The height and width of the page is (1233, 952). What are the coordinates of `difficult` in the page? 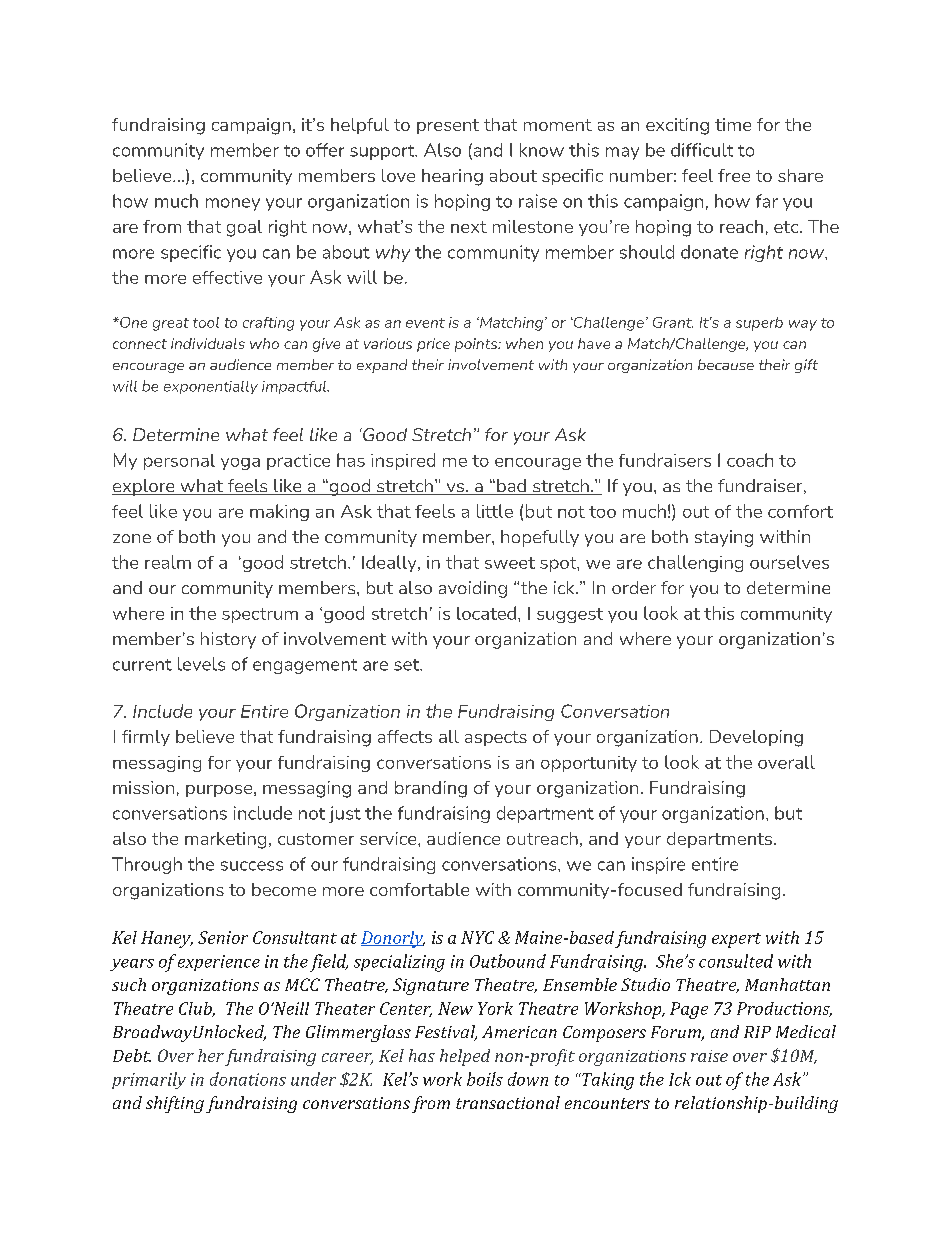 It's located at (702, 150).
